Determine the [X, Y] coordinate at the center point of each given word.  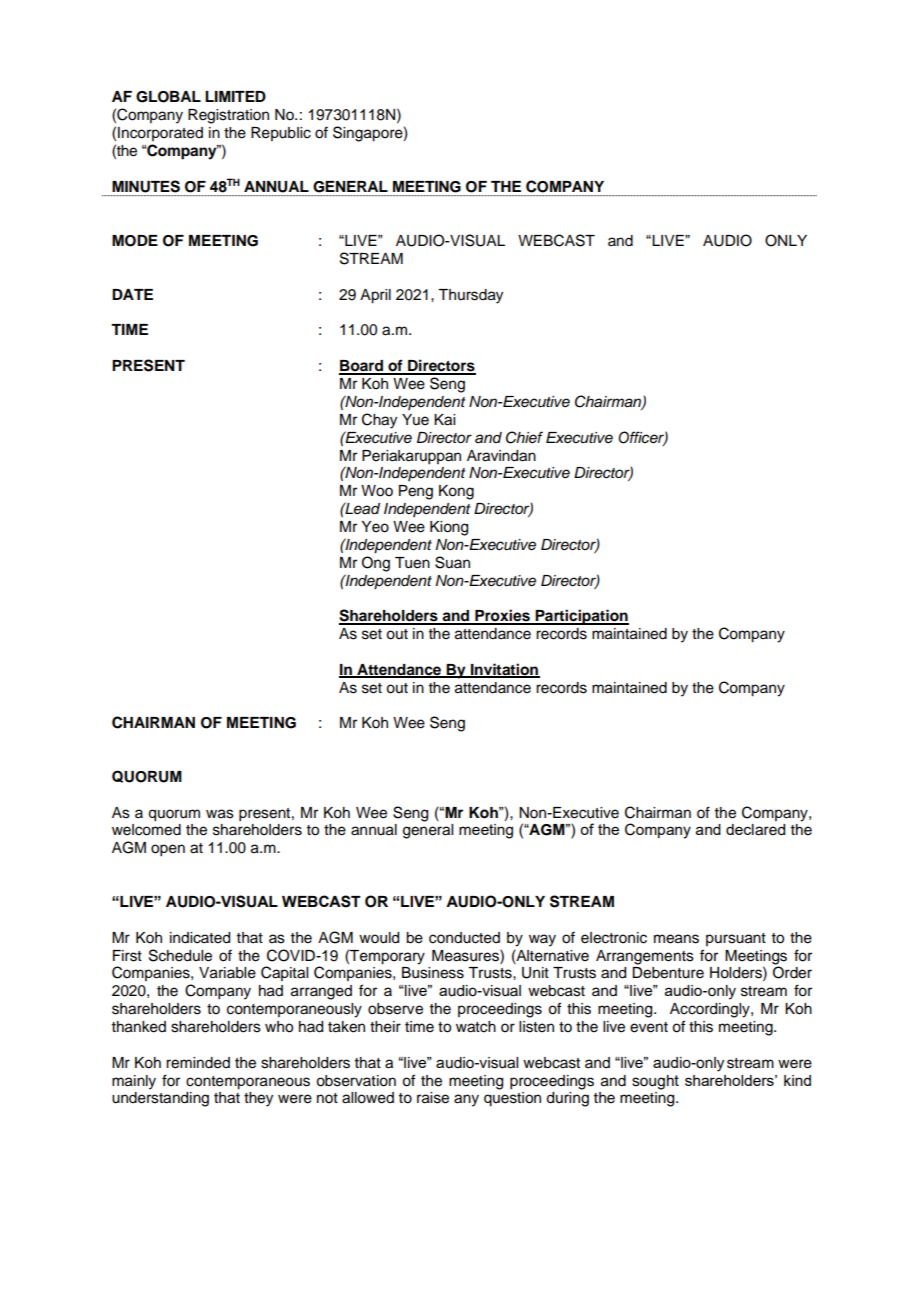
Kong [456, 492]
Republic [281, 134]
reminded [198, 1063]
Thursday [470, 296]
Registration [228, 116]
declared [755, 830]
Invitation [504, 670]
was [220, 814]
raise [433, 1098]
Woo [377, 491]
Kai [444, 420]
